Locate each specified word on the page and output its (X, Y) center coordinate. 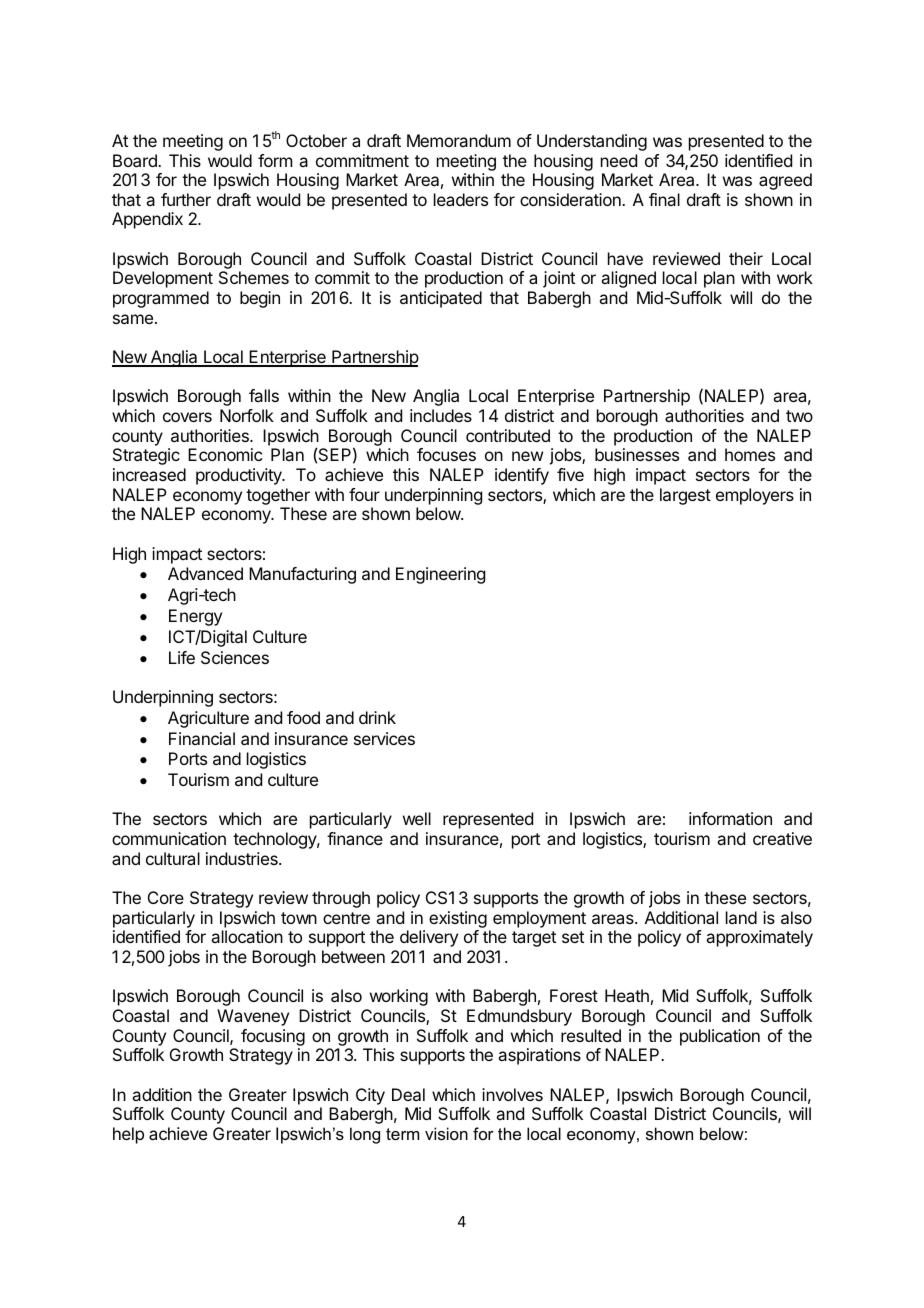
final (664, 199)
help (128, 1135)
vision (446, 1133)
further (186, 199)
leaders (461, 199)
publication (720, 1037)
